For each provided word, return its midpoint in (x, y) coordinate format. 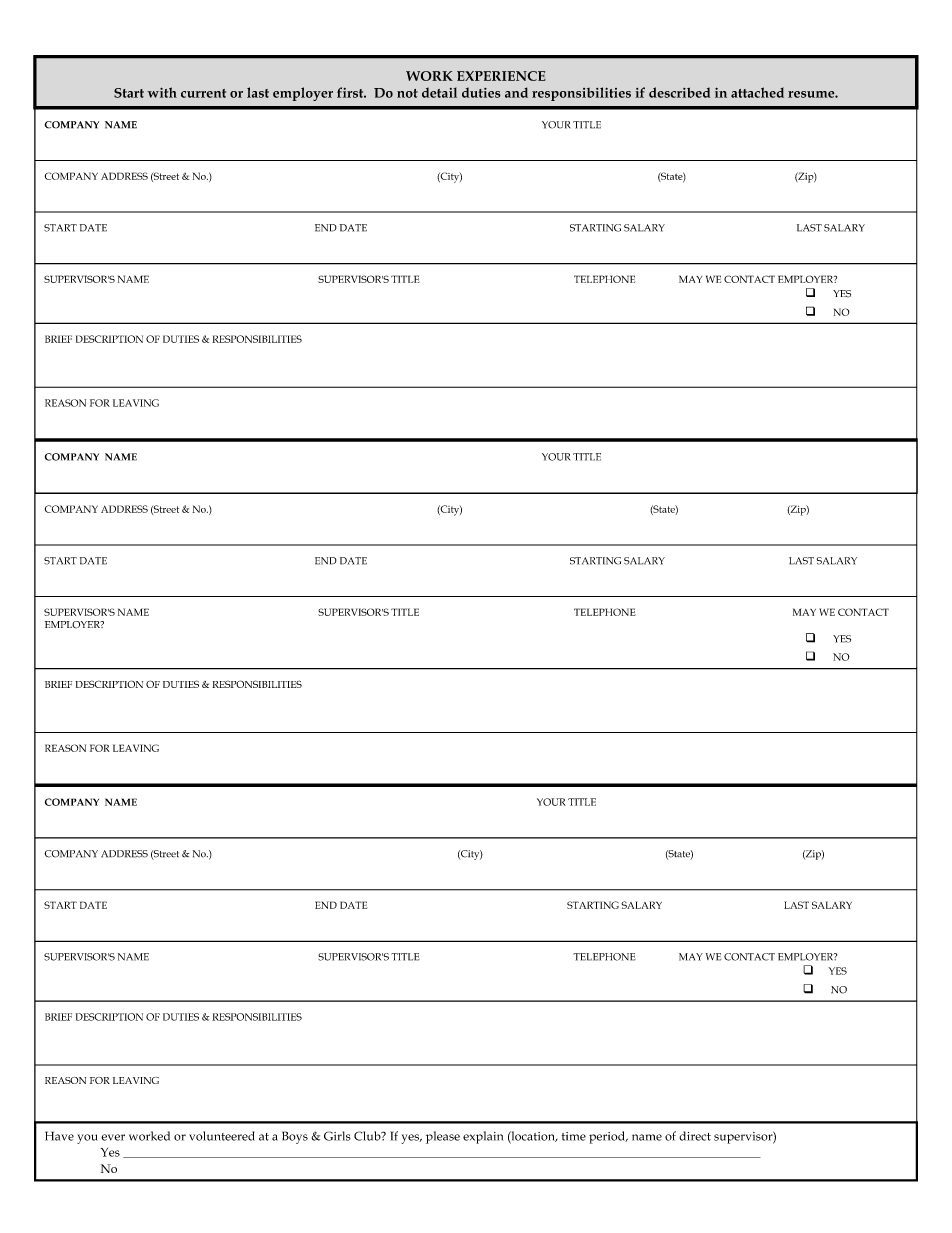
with (162, 92)
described (680, 92)
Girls (337, 1136)
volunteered (222, 1136)
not (407, 93)
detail (439, 92)
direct (695, 1136)
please (443, 1137)
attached (757, 92)
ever (113, 1137)
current (203, 93)
